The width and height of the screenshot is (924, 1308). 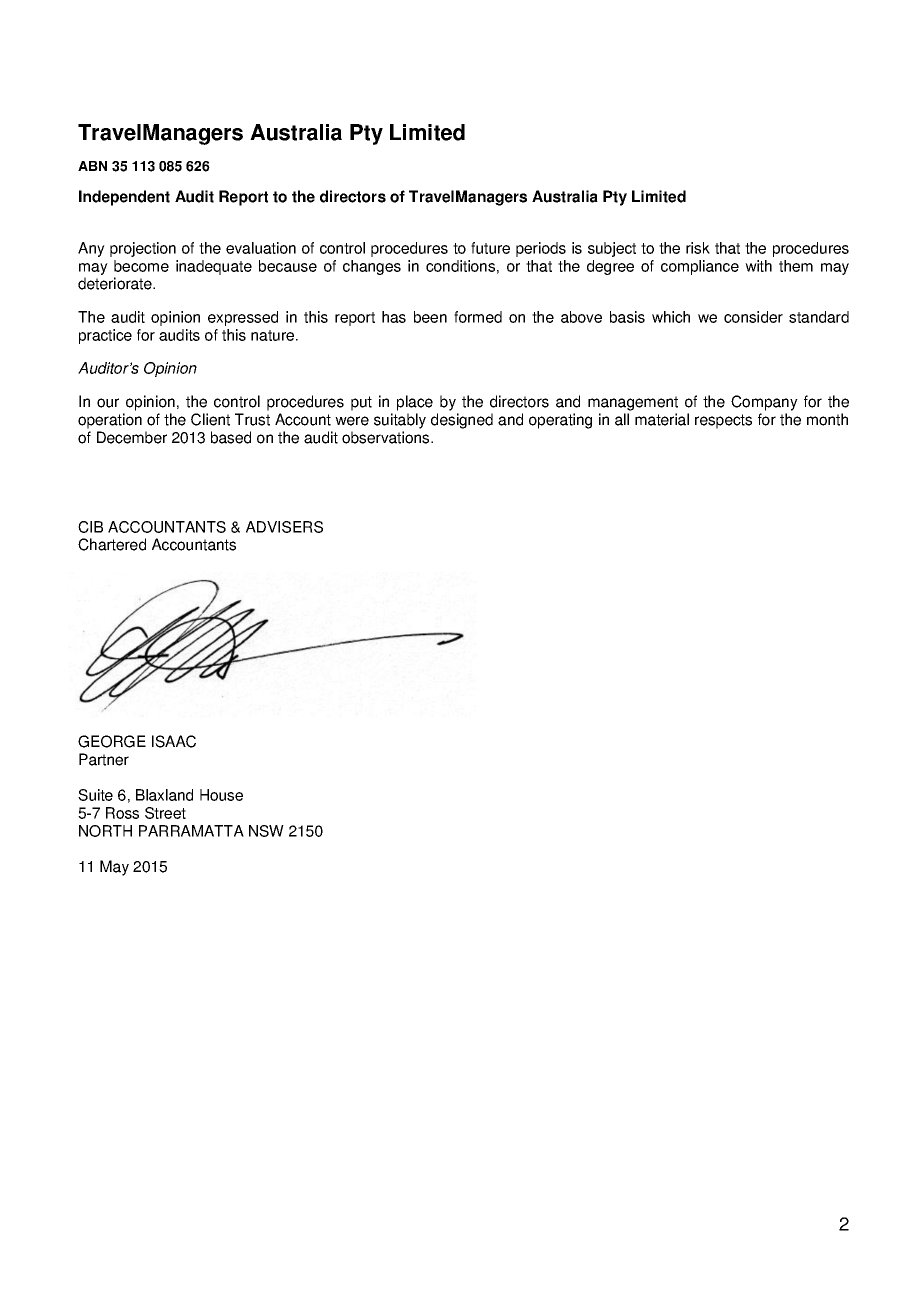 What do you see at coordinates (90, 527) in the screenshot?
I see `CIB` at bounding box center [90, 527].
